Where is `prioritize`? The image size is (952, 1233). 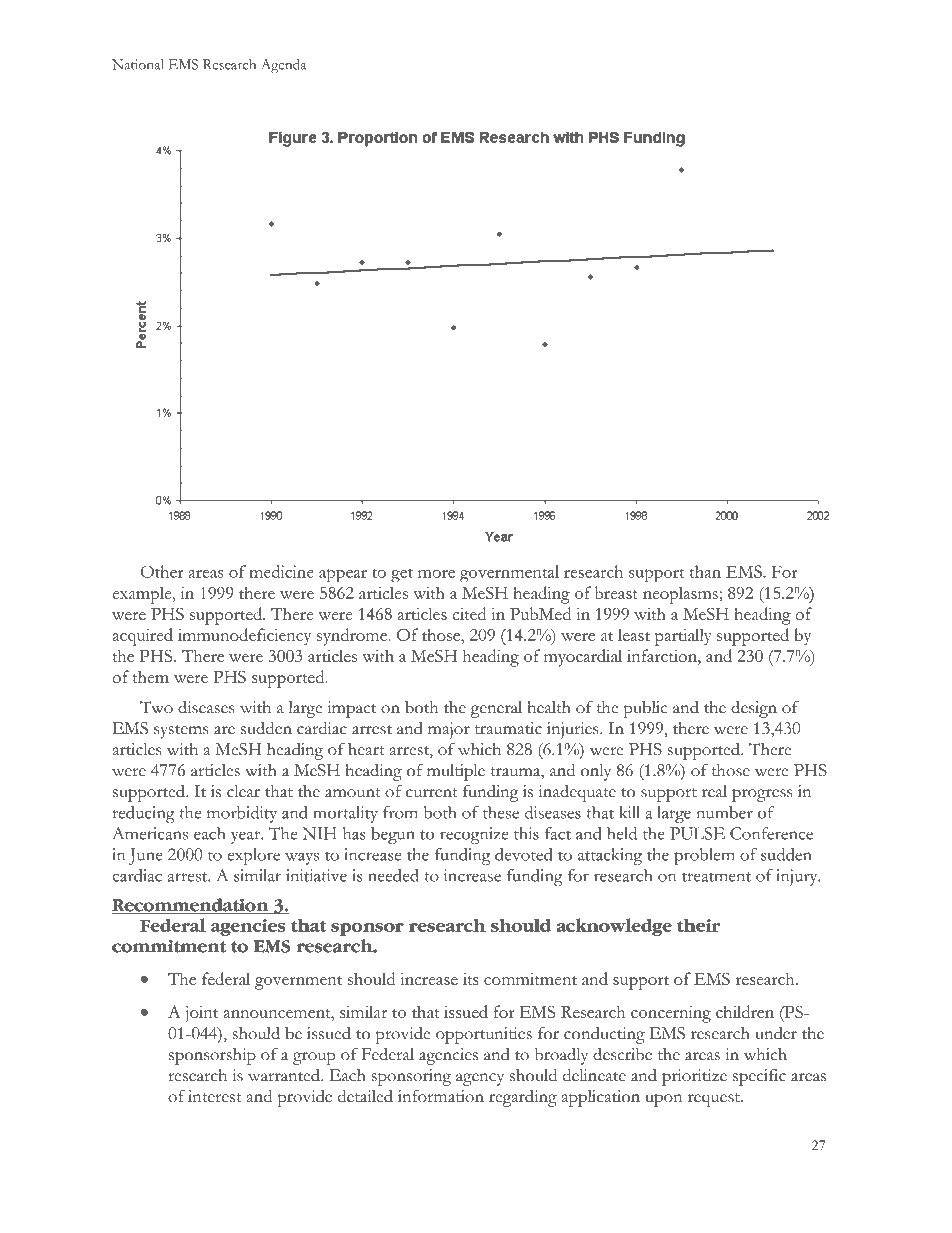
prioritize is located at coordinates (694, 1077).
